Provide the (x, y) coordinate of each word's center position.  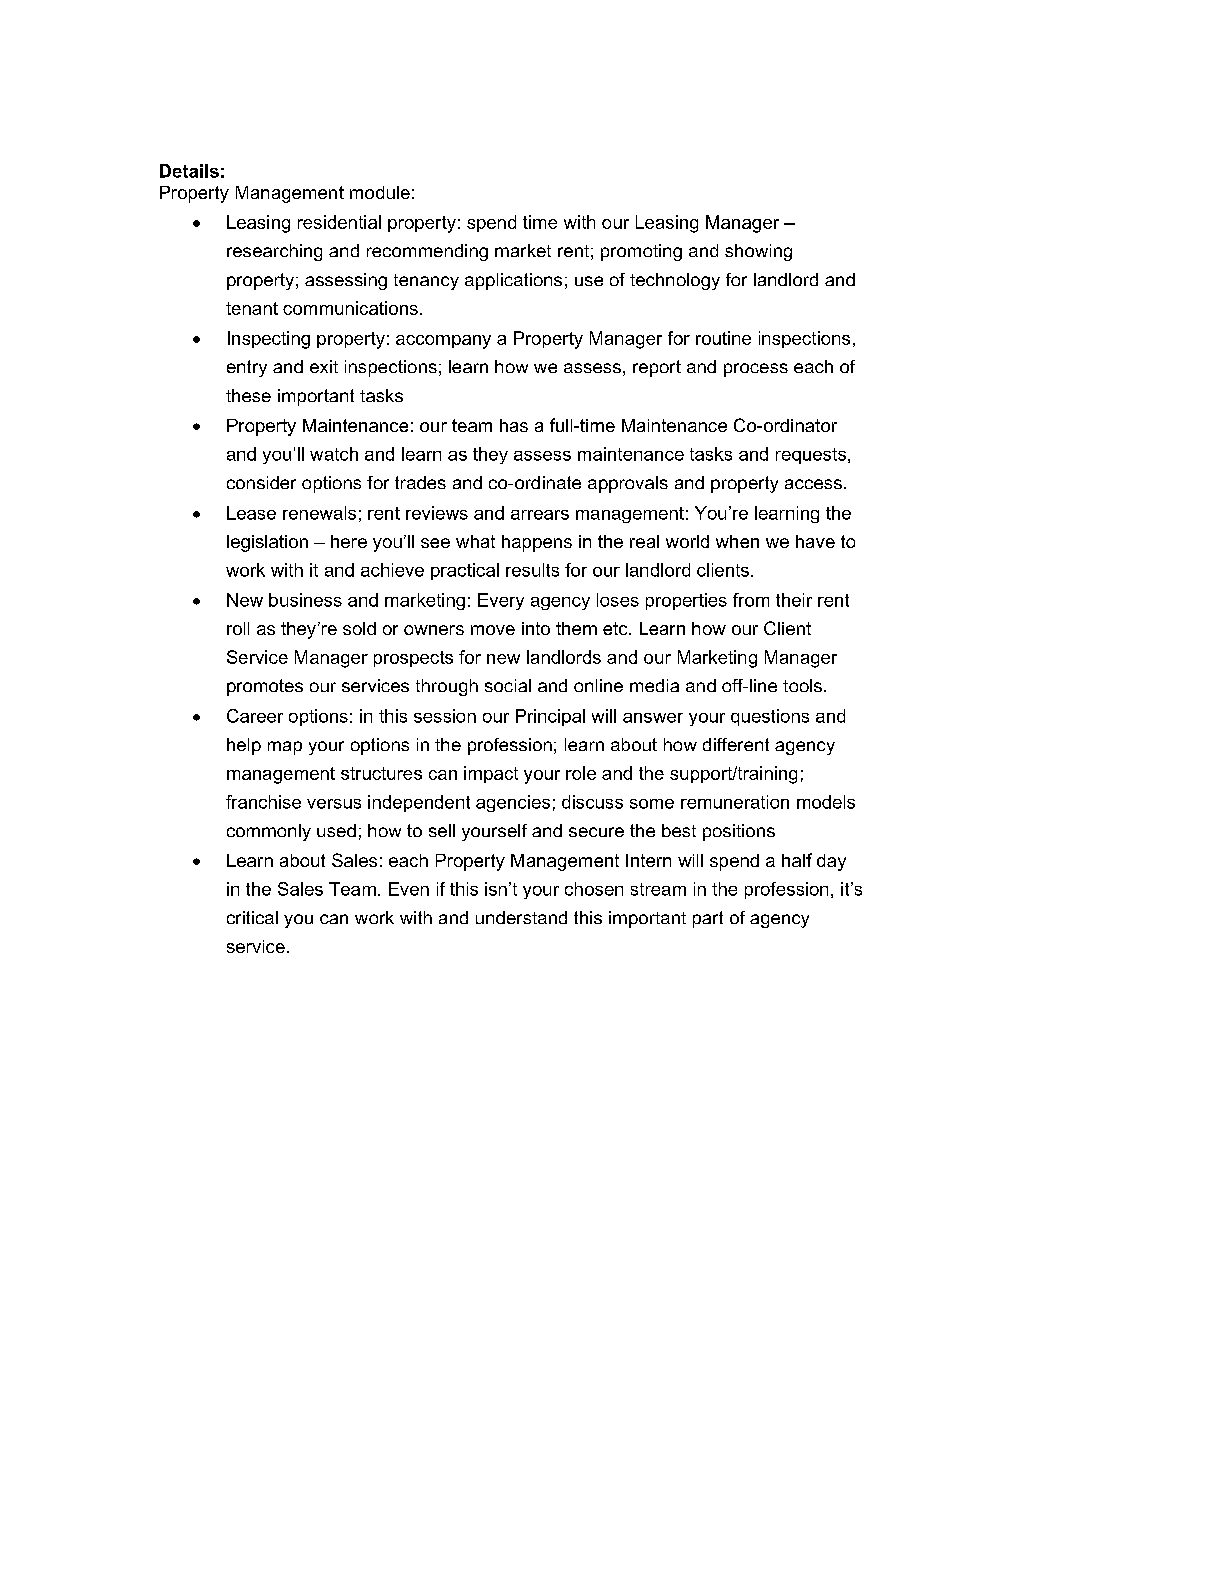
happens (537, 543)
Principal (550, 717)
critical (252, 917)
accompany (443, 342)
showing (758, 252)
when (737, 541)
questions (770, 717)
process (756, 370)
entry (247, 368)
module (380, 192)
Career (255, 716)
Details (189, 171)
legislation (267, 543)
